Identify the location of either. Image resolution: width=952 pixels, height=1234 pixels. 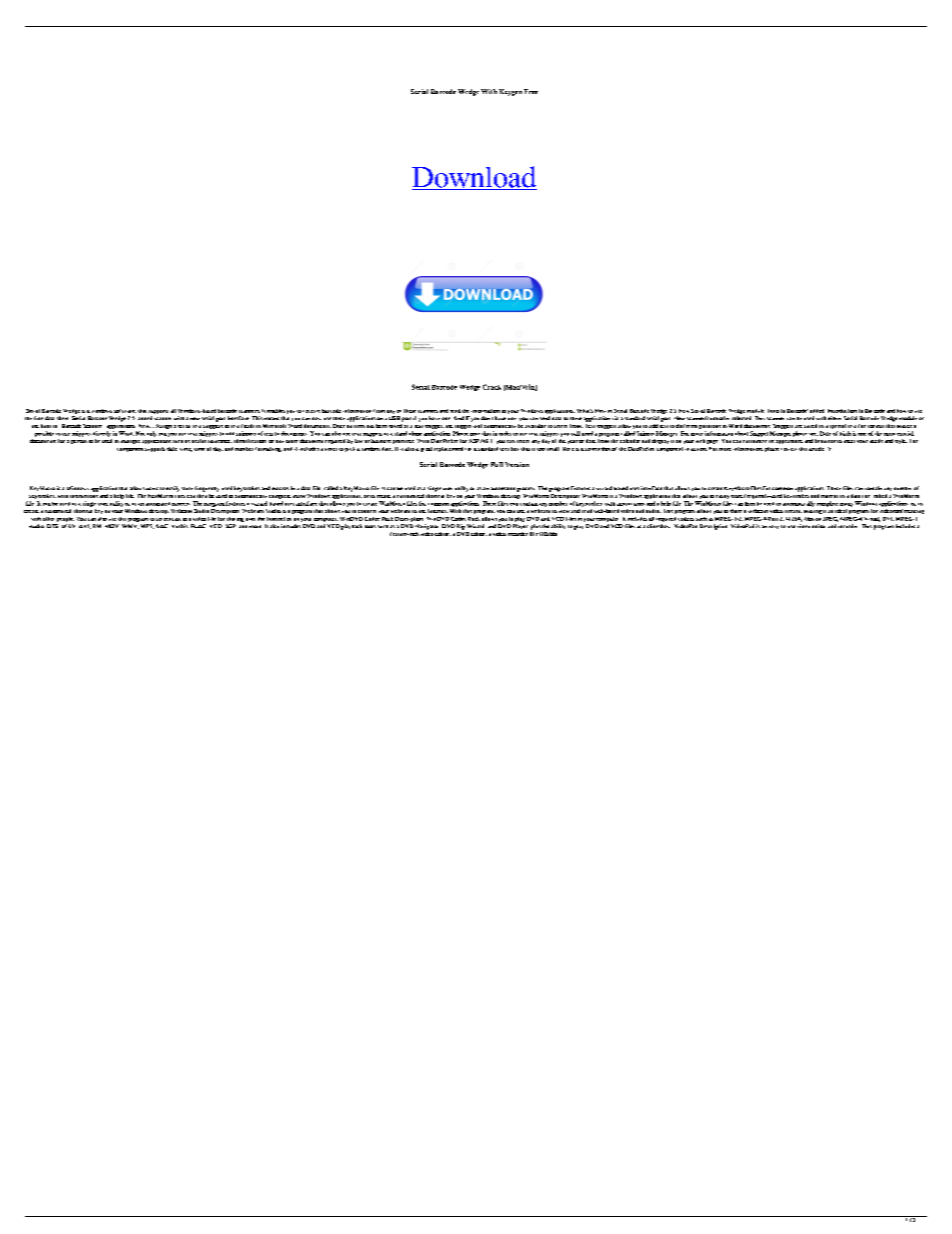
(834, 418).
